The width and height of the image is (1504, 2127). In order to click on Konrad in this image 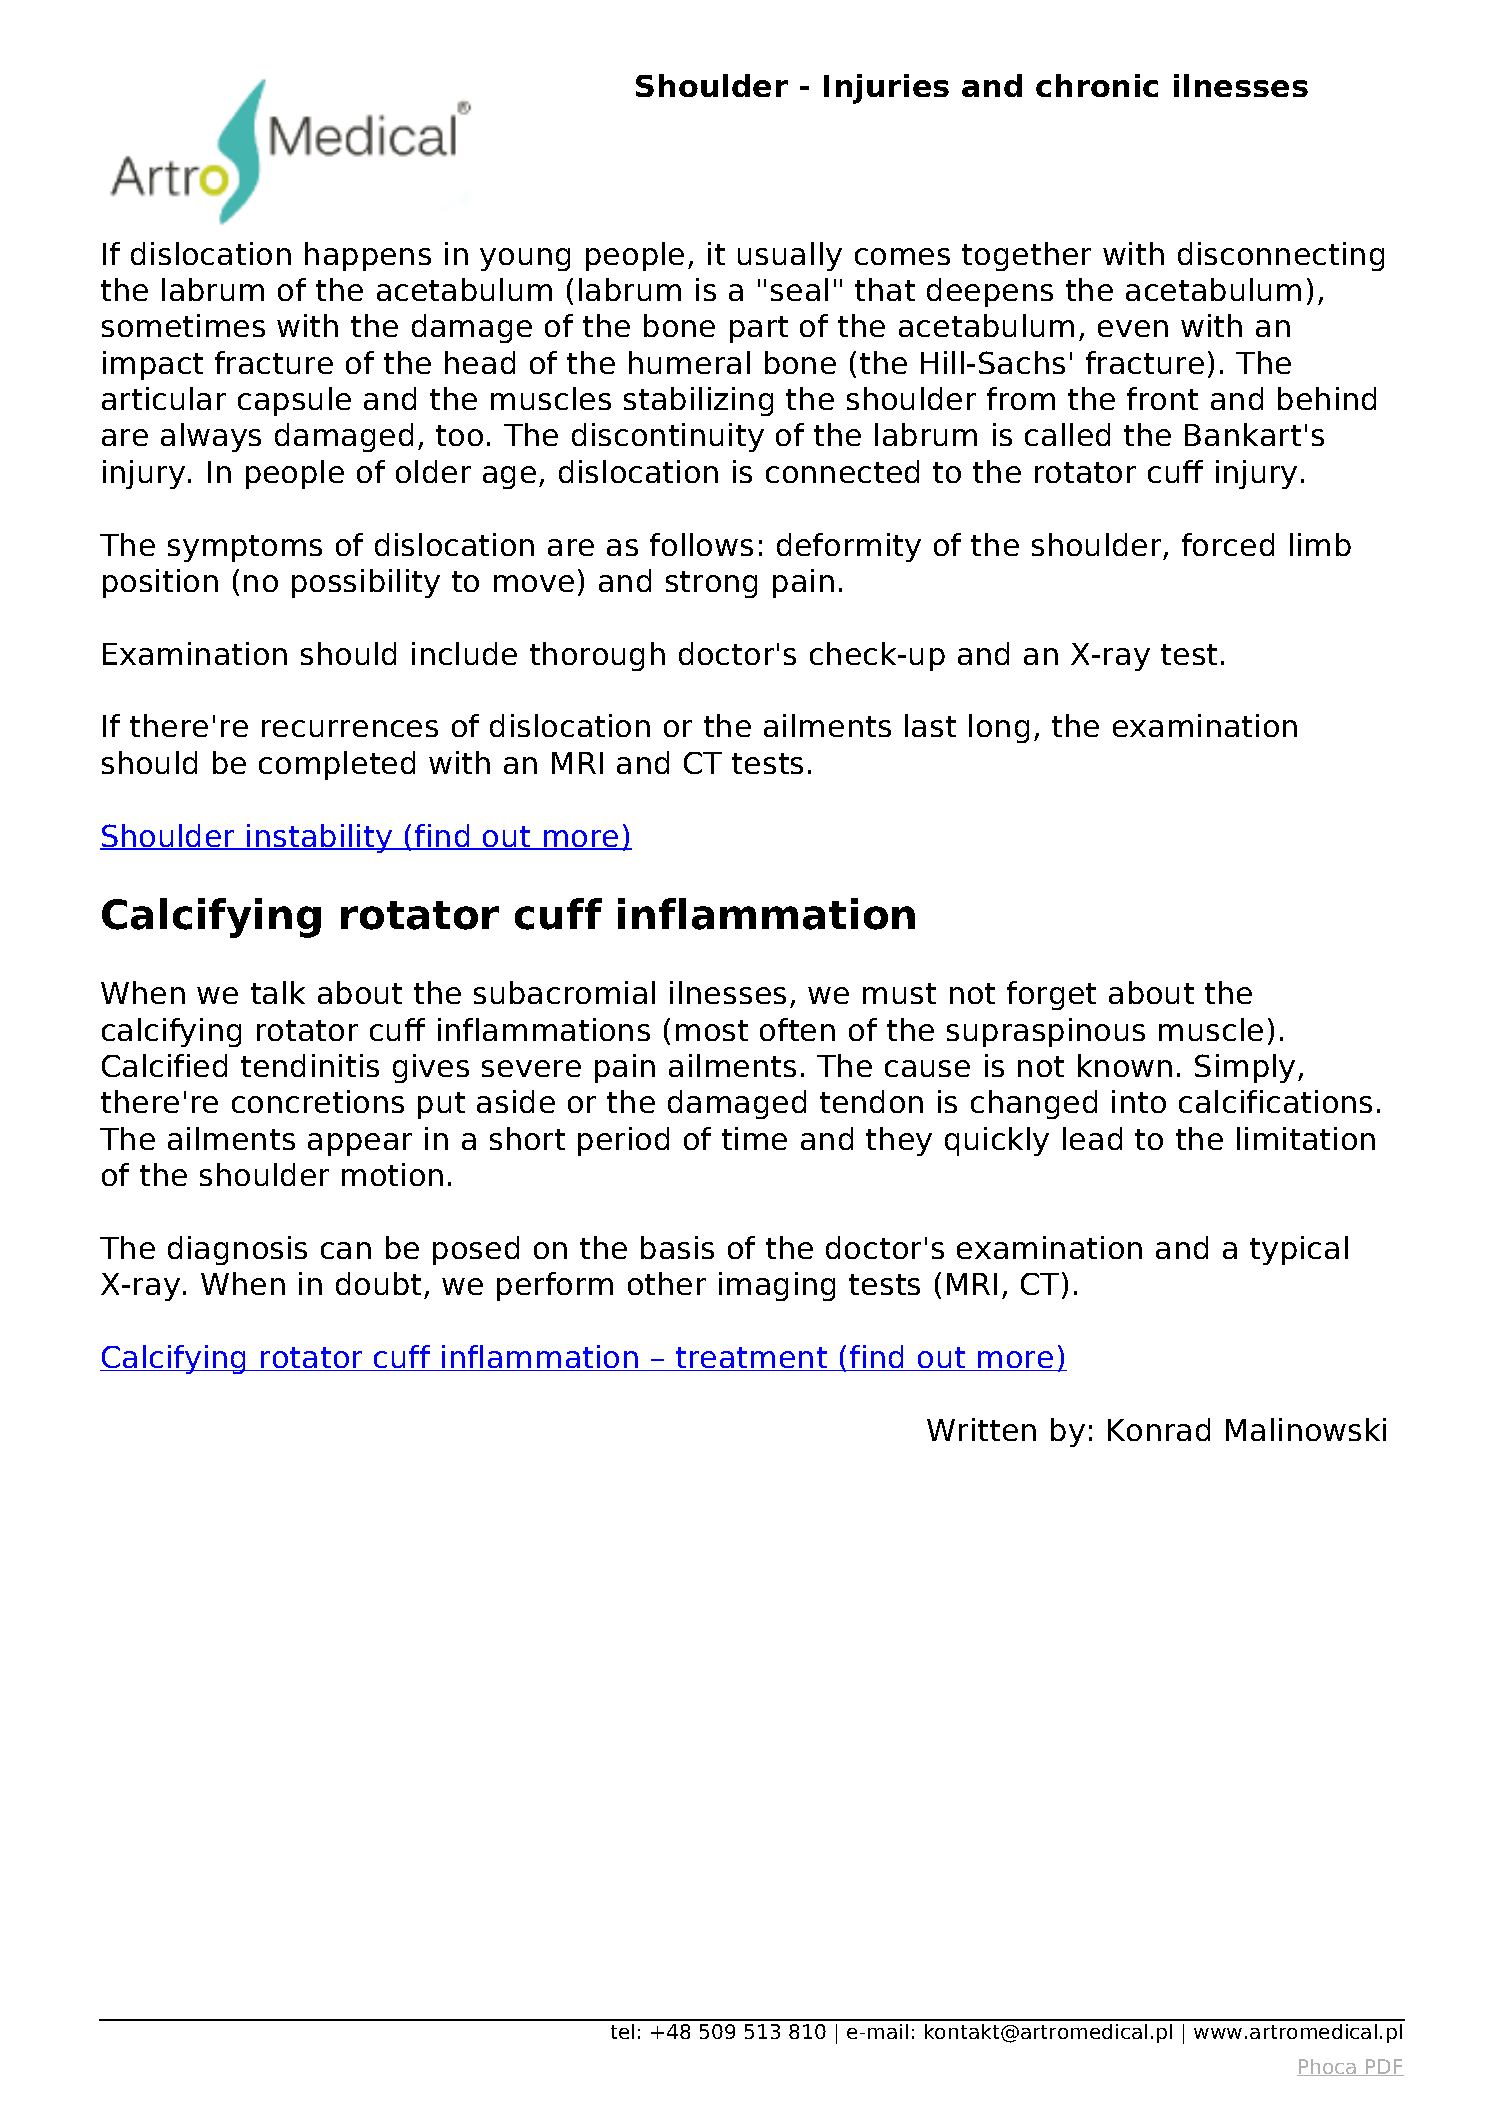, I will do `click(1159, 1429)`.
